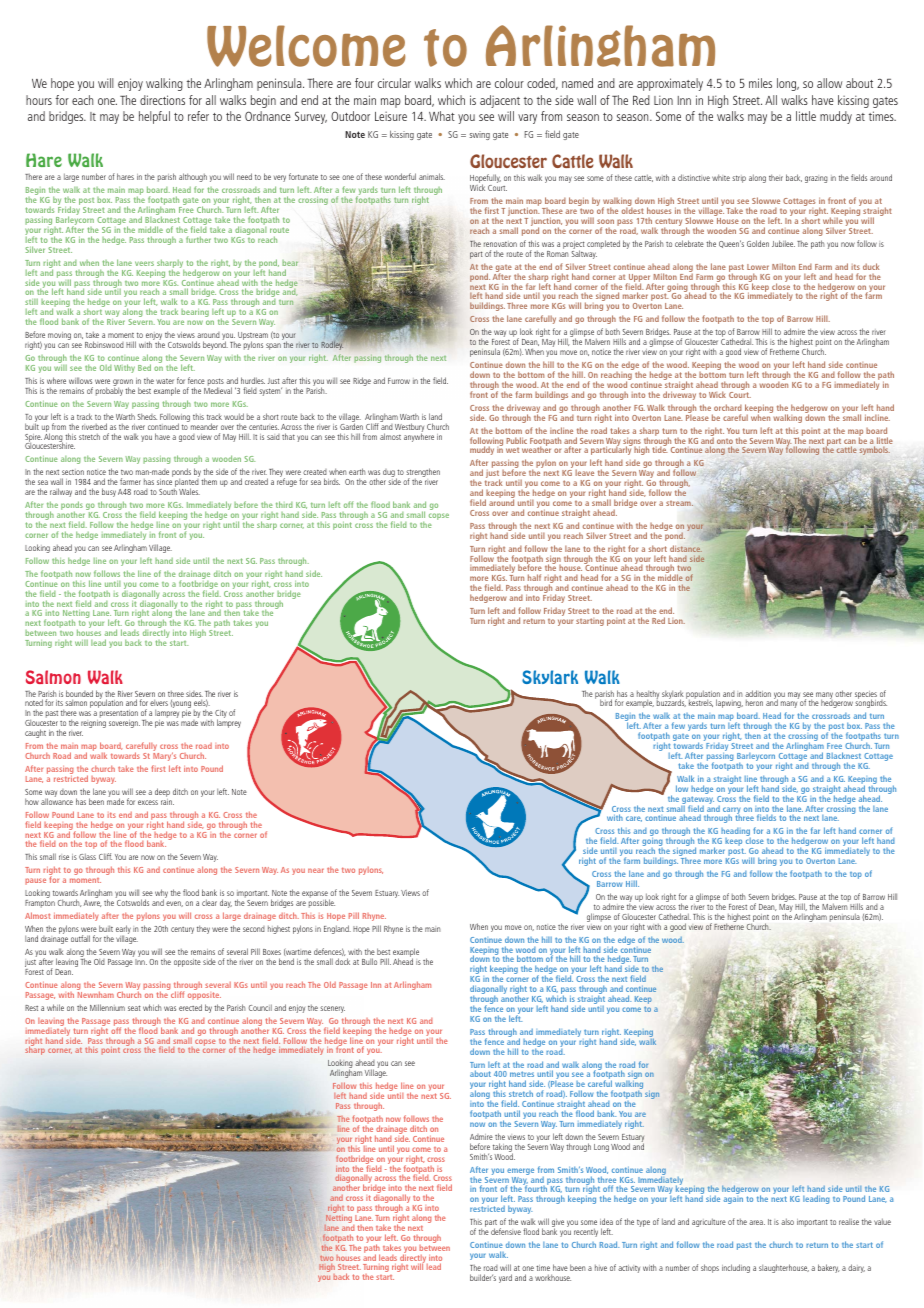  I want to click on helpful, so click(154, 117).
